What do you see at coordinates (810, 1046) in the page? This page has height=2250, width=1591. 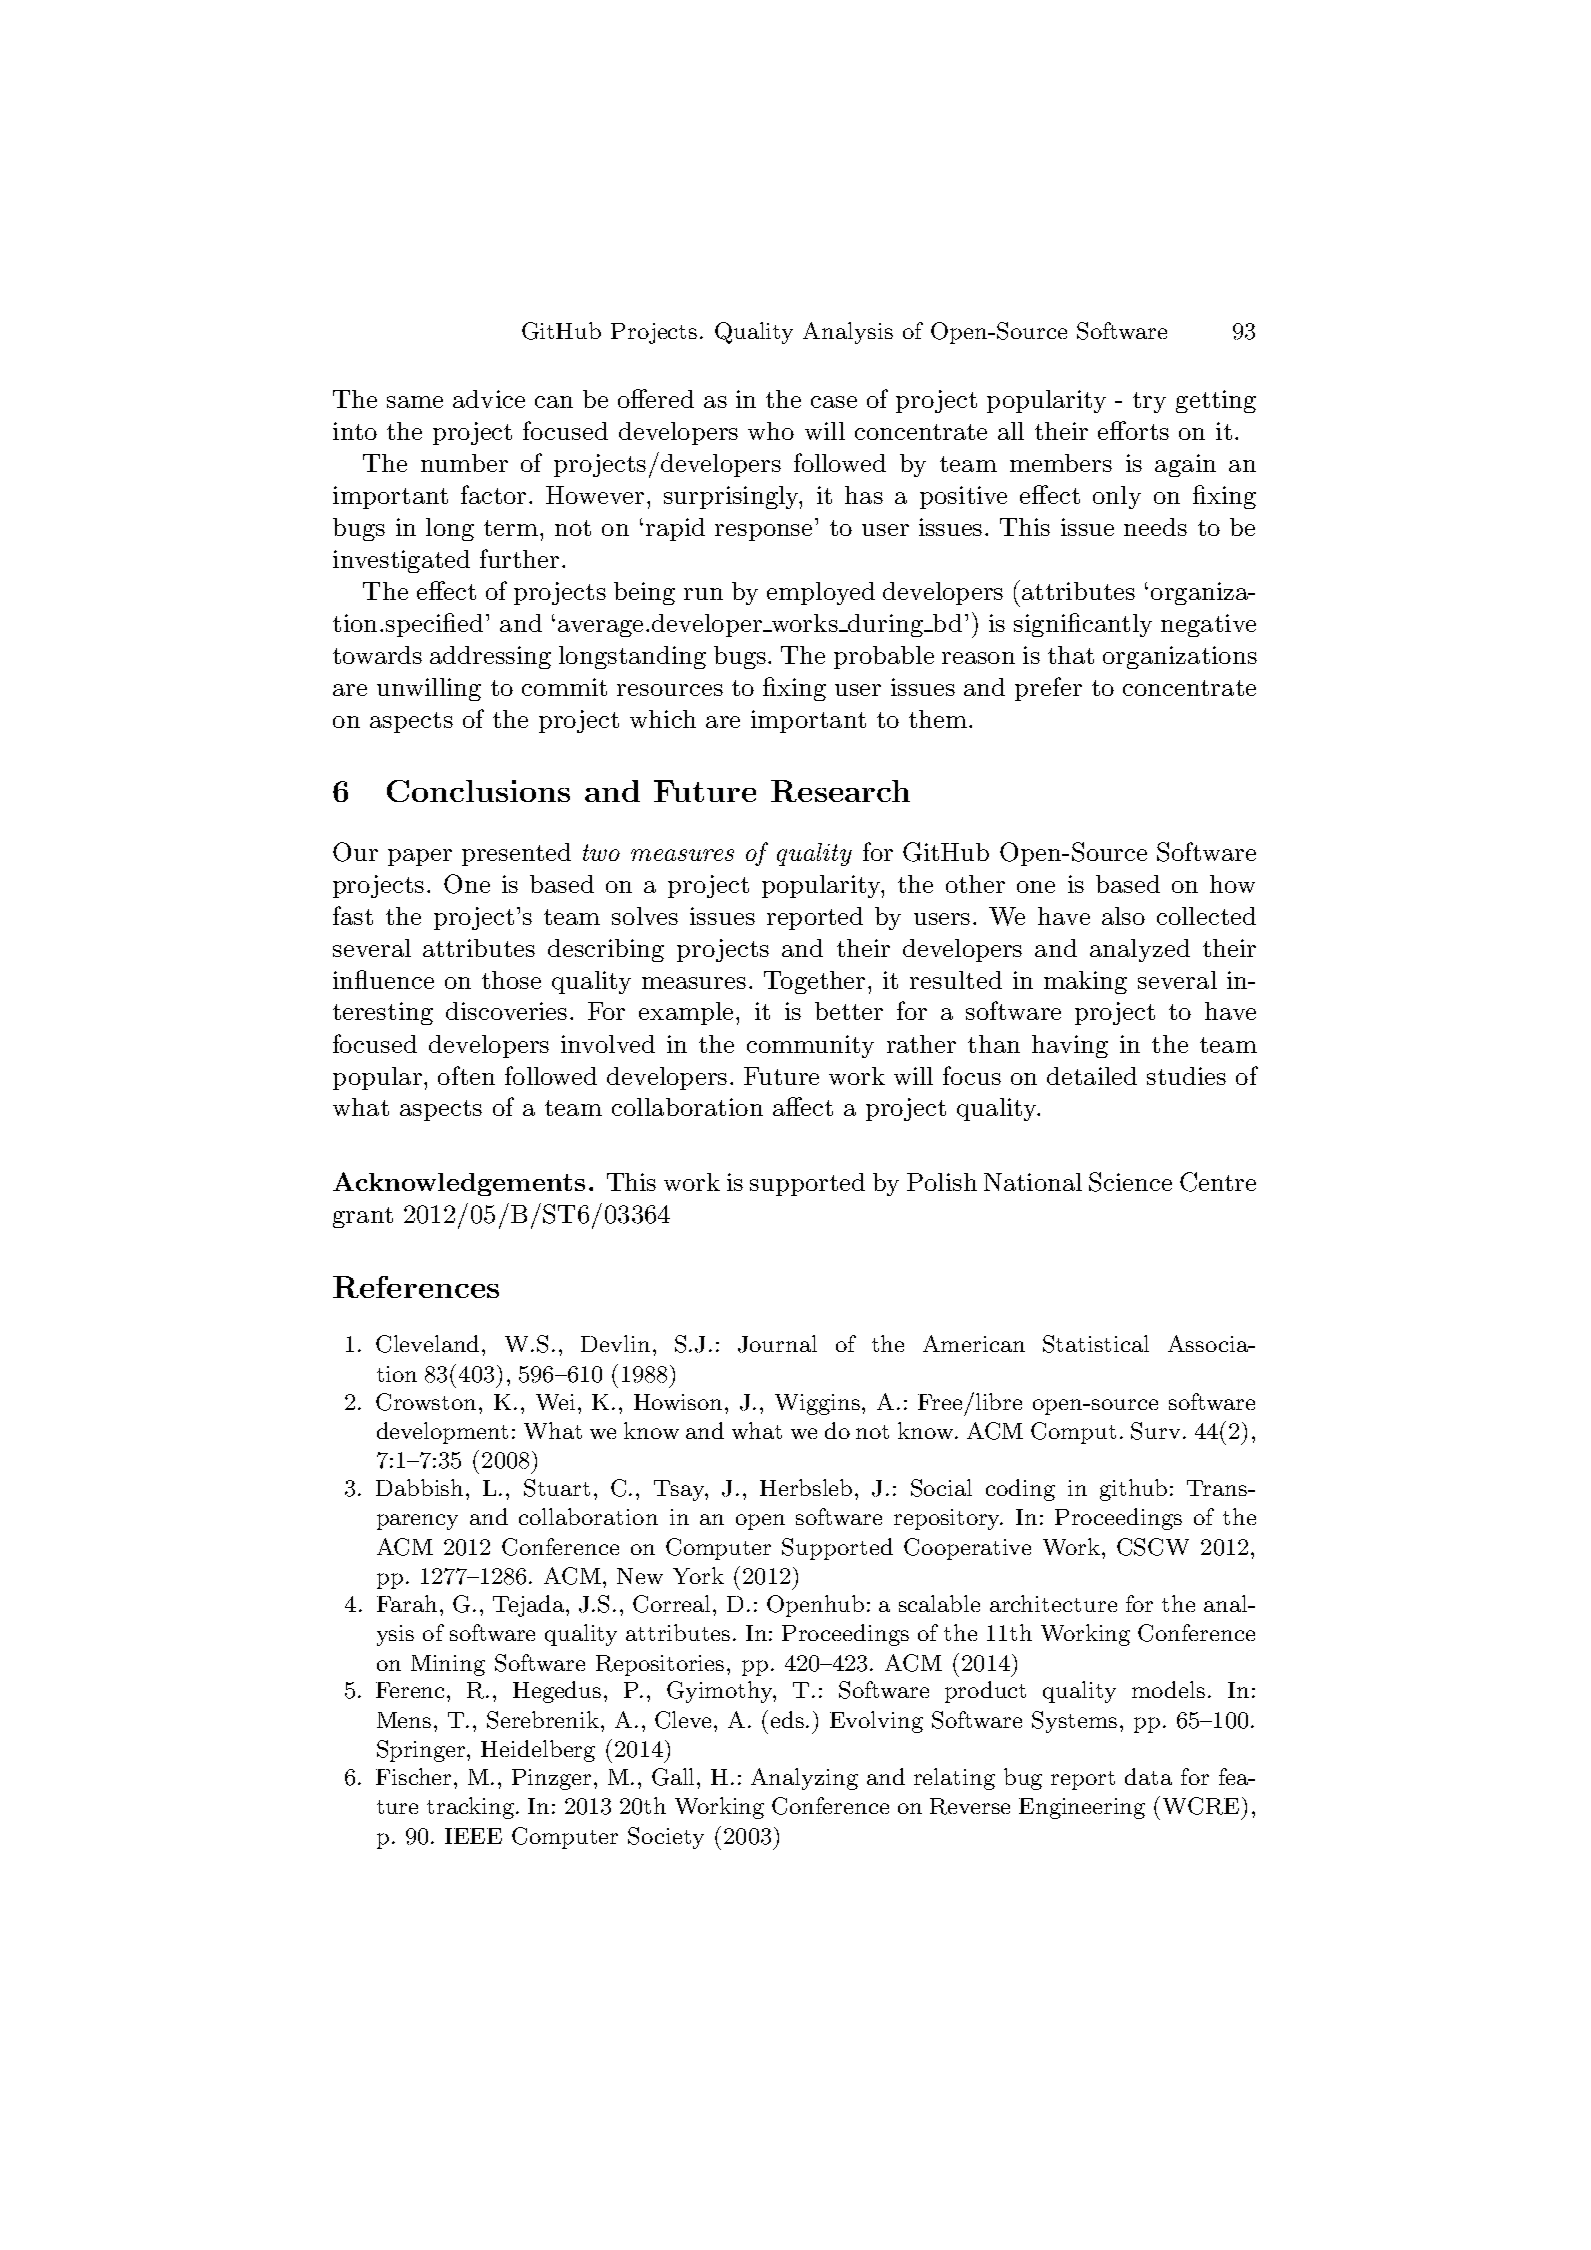 I see `community` at bounding box center [810, 1046].
